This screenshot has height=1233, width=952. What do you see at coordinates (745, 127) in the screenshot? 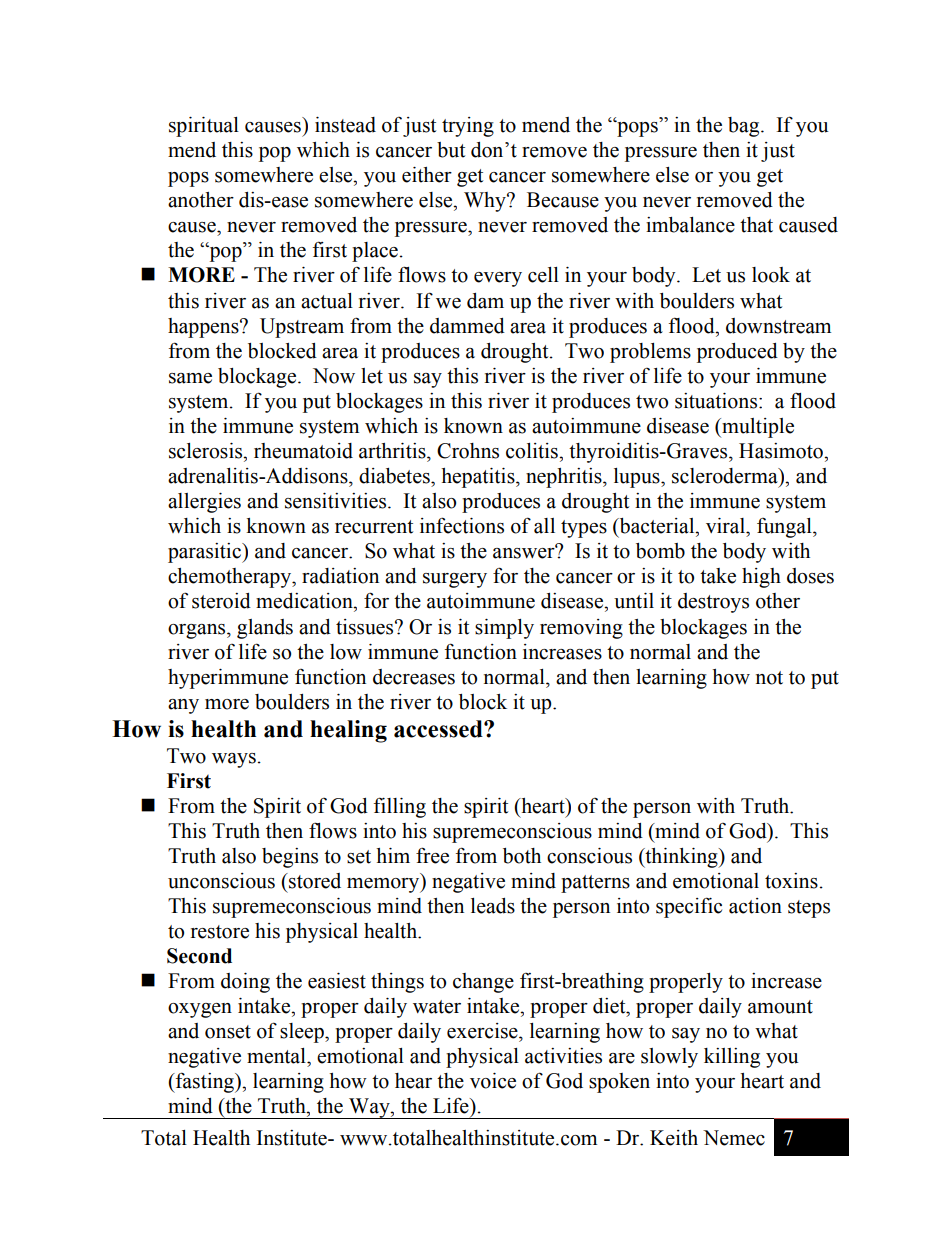
I see `bag` at bounding box center [745, 127].
